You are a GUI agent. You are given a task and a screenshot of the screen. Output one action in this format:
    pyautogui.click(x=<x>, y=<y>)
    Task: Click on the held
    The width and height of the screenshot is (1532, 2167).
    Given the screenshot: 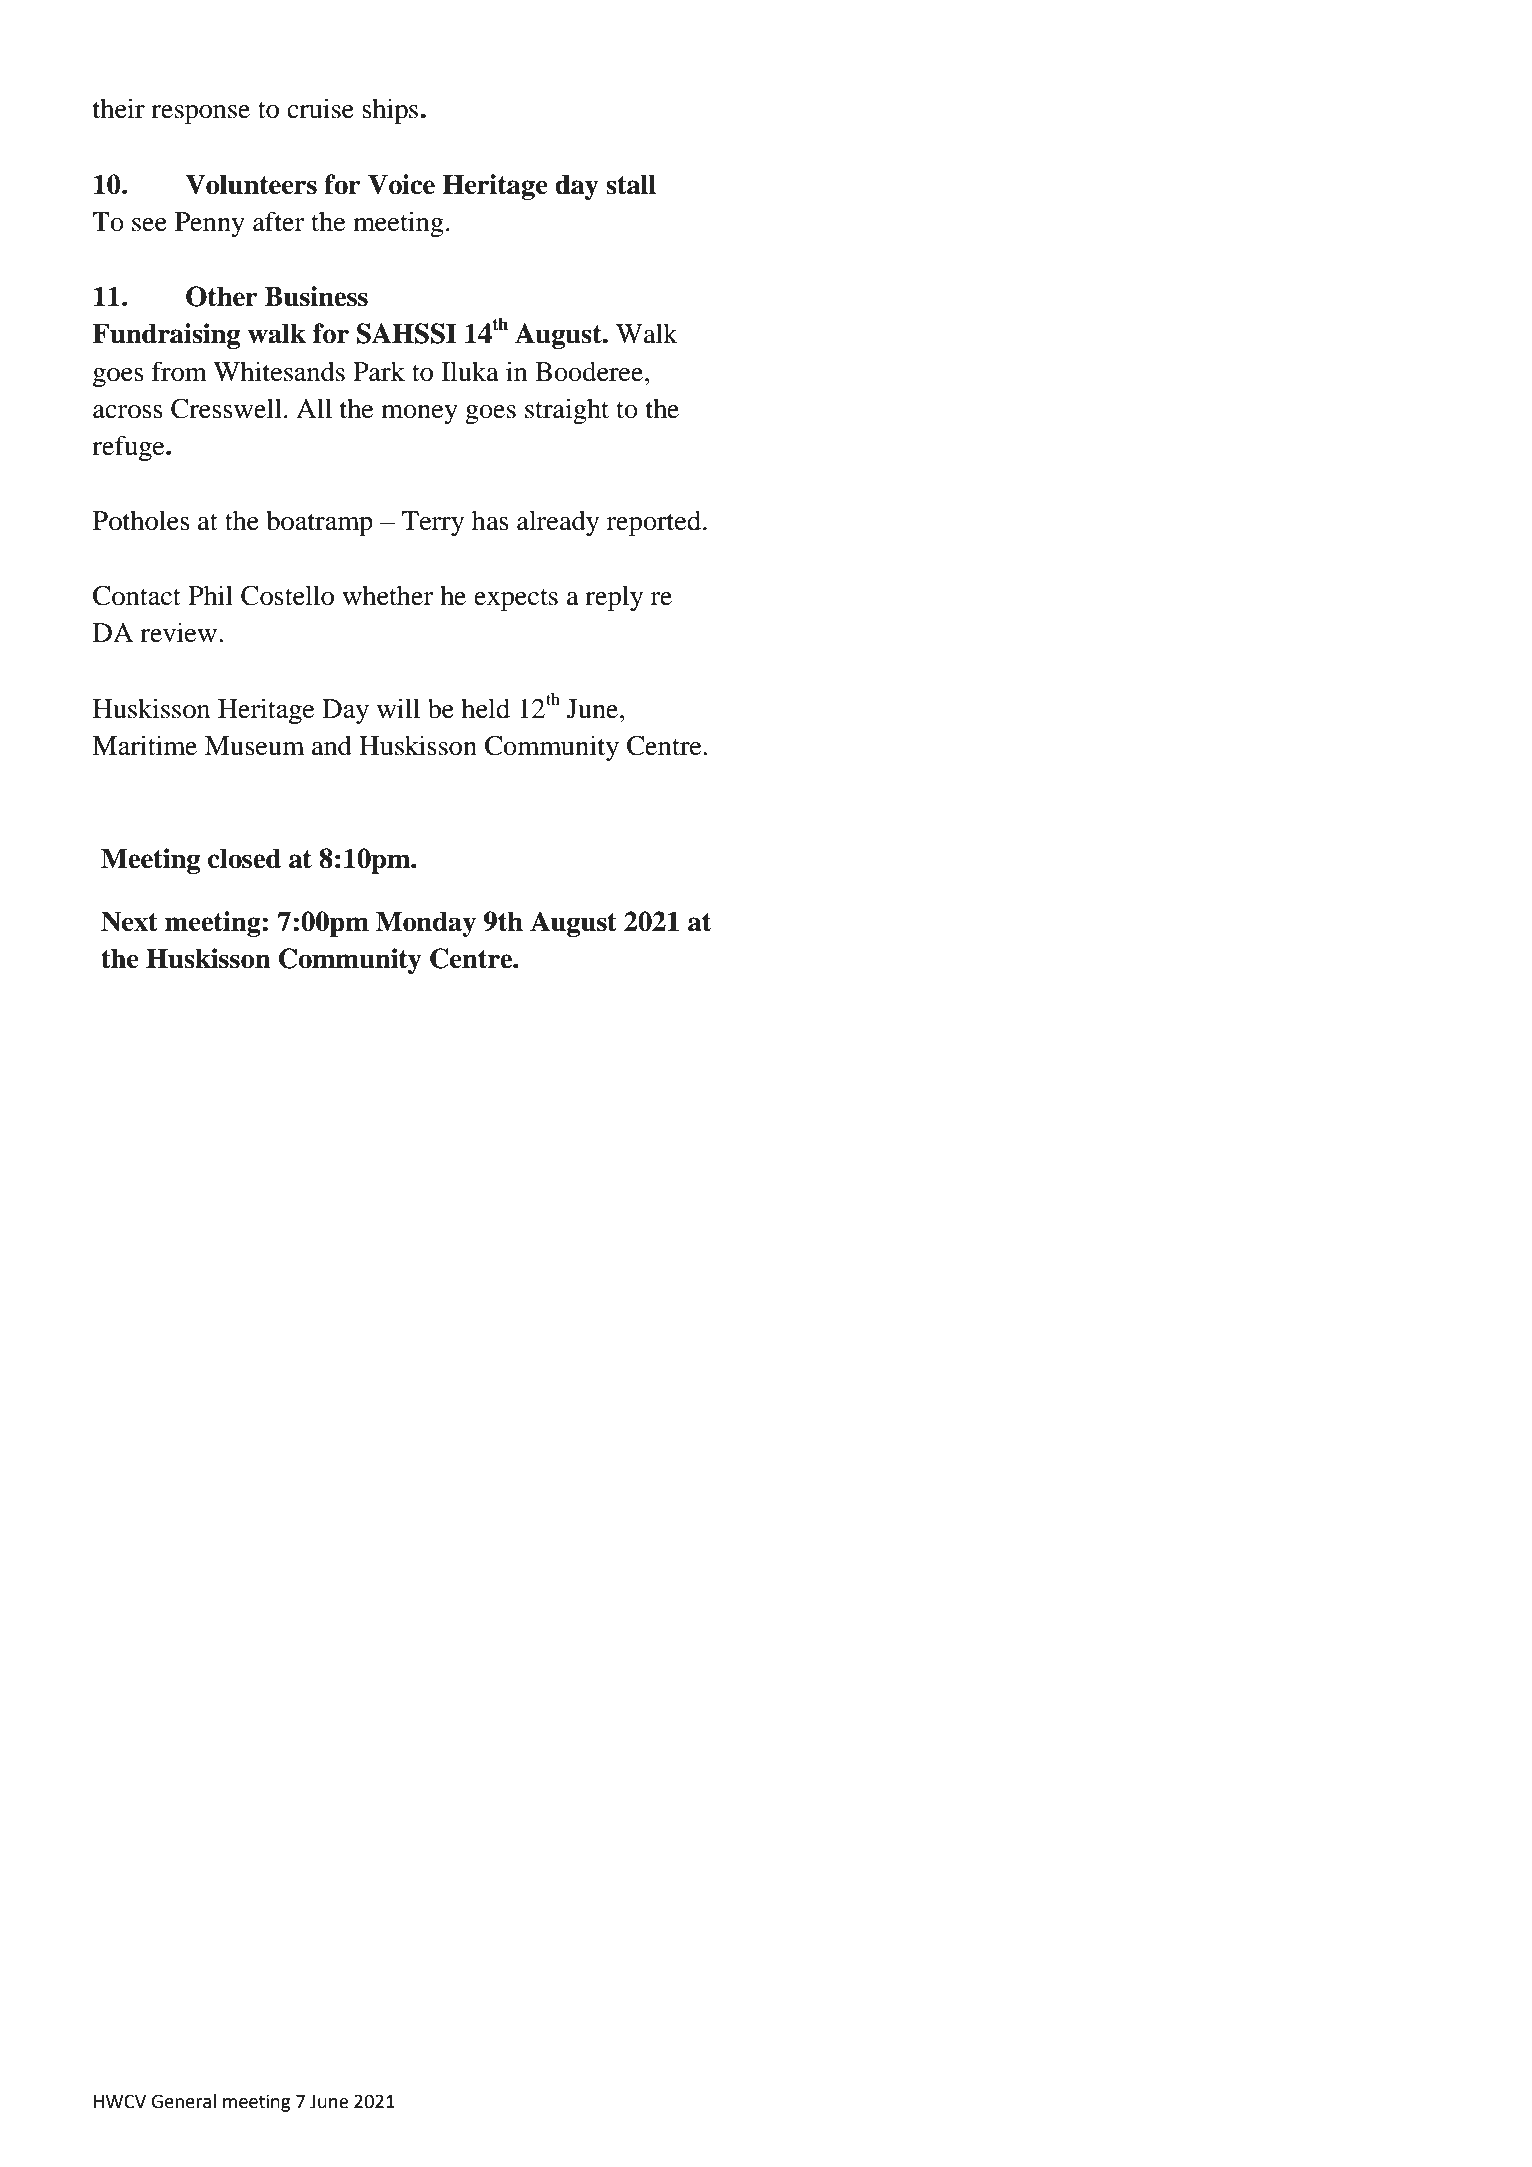 What is the action you would take?
    pyautogui.click(x=485, y=708)
